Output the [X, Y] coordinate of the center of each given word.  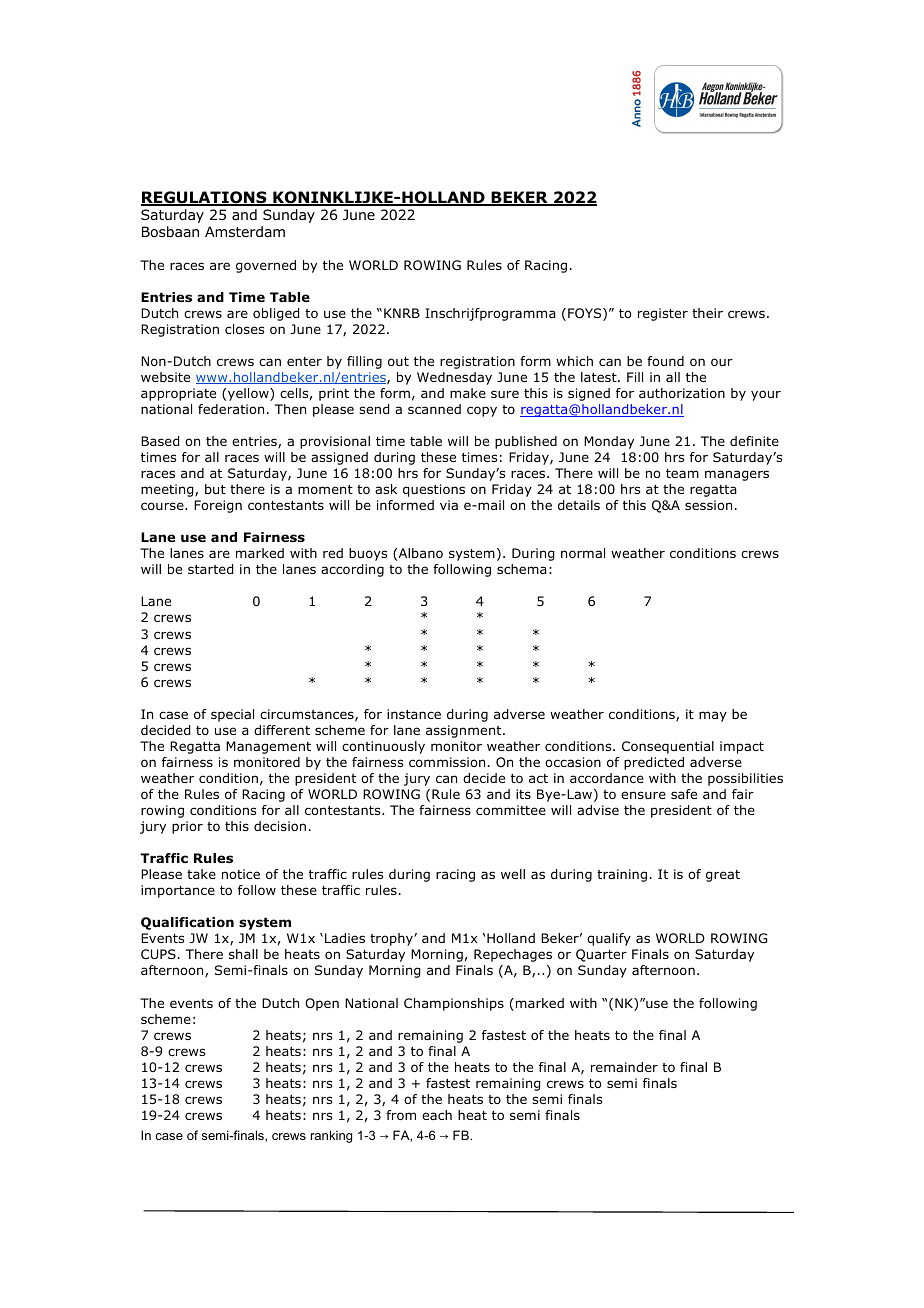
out [398, 361]
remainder [624, 1067]
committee [511, 810]
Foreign [218, 506]
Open [322, 1004]
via [449, 505]
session [708, 505]
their [707, 313]
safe [684, 794]
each [437, 1115]
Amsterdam [245, 231]
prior [187, 827]
